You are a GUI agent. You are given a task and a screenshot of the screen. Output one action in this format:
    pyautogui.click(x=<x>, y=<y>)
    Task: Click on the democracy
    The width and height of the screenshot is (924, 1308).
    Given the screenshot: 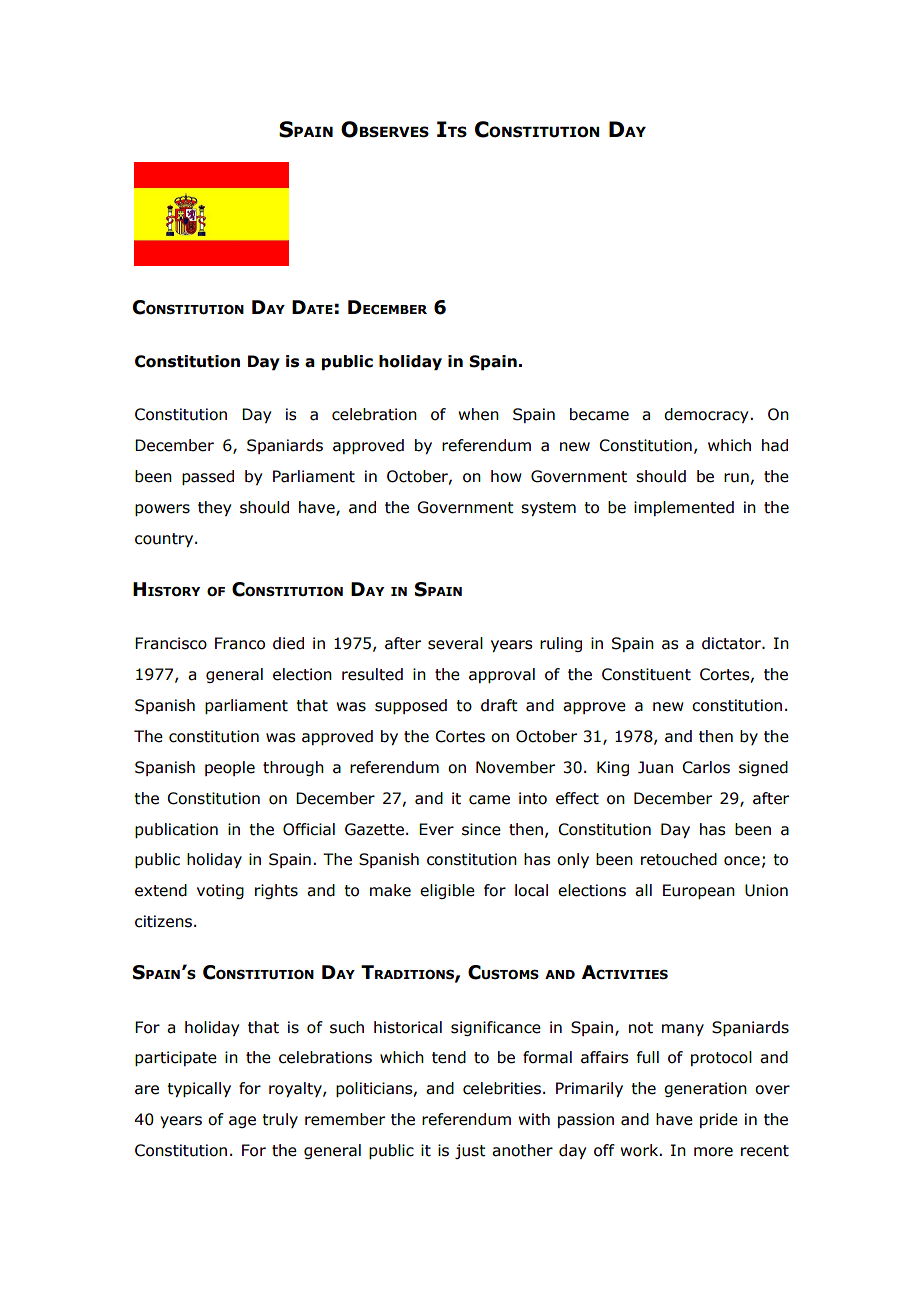 What is the action you would take?
    pyautogui.click(x=707, y=415)
